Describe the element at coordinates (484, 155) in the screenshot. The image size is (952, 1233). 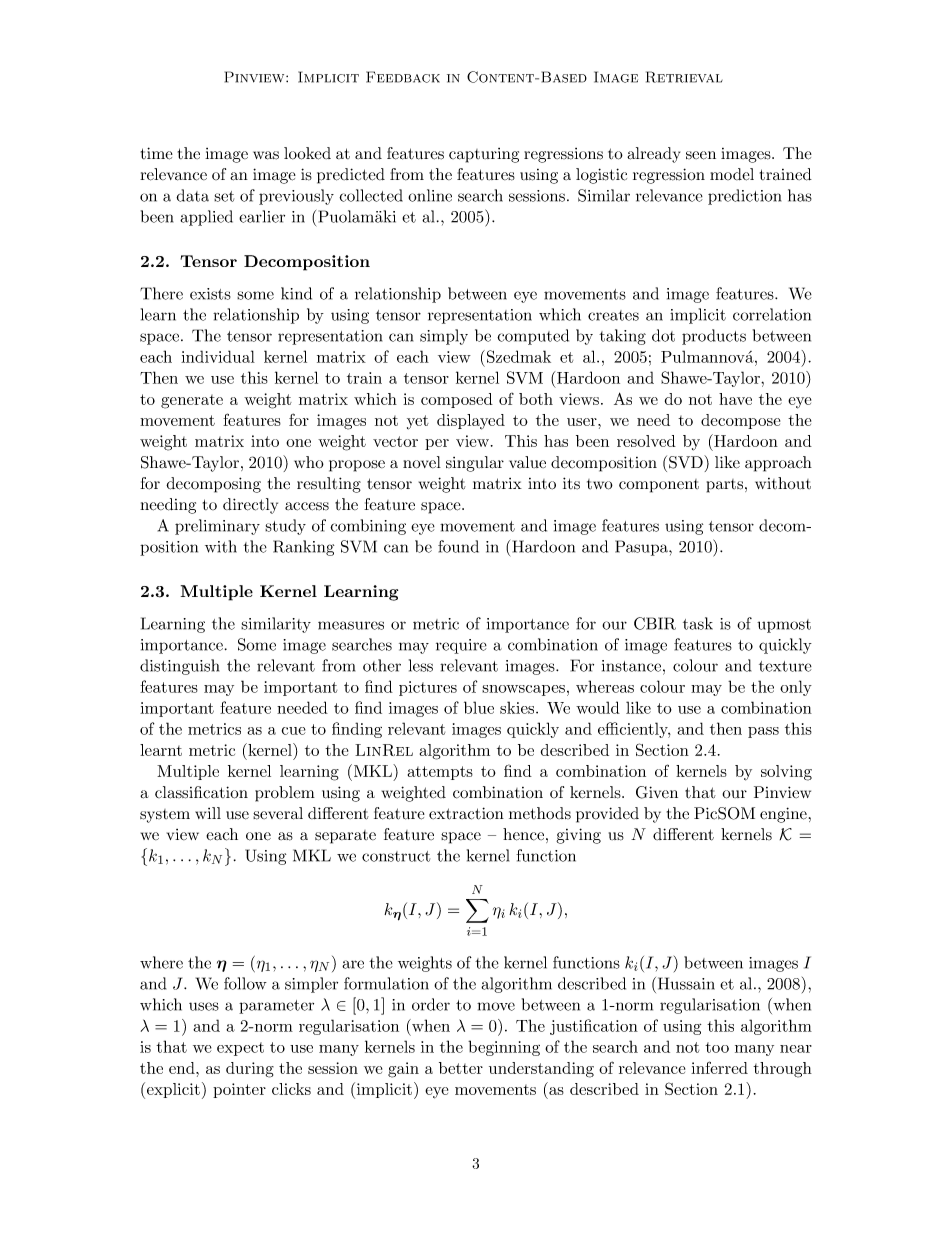
I see `capturing` at that location.
